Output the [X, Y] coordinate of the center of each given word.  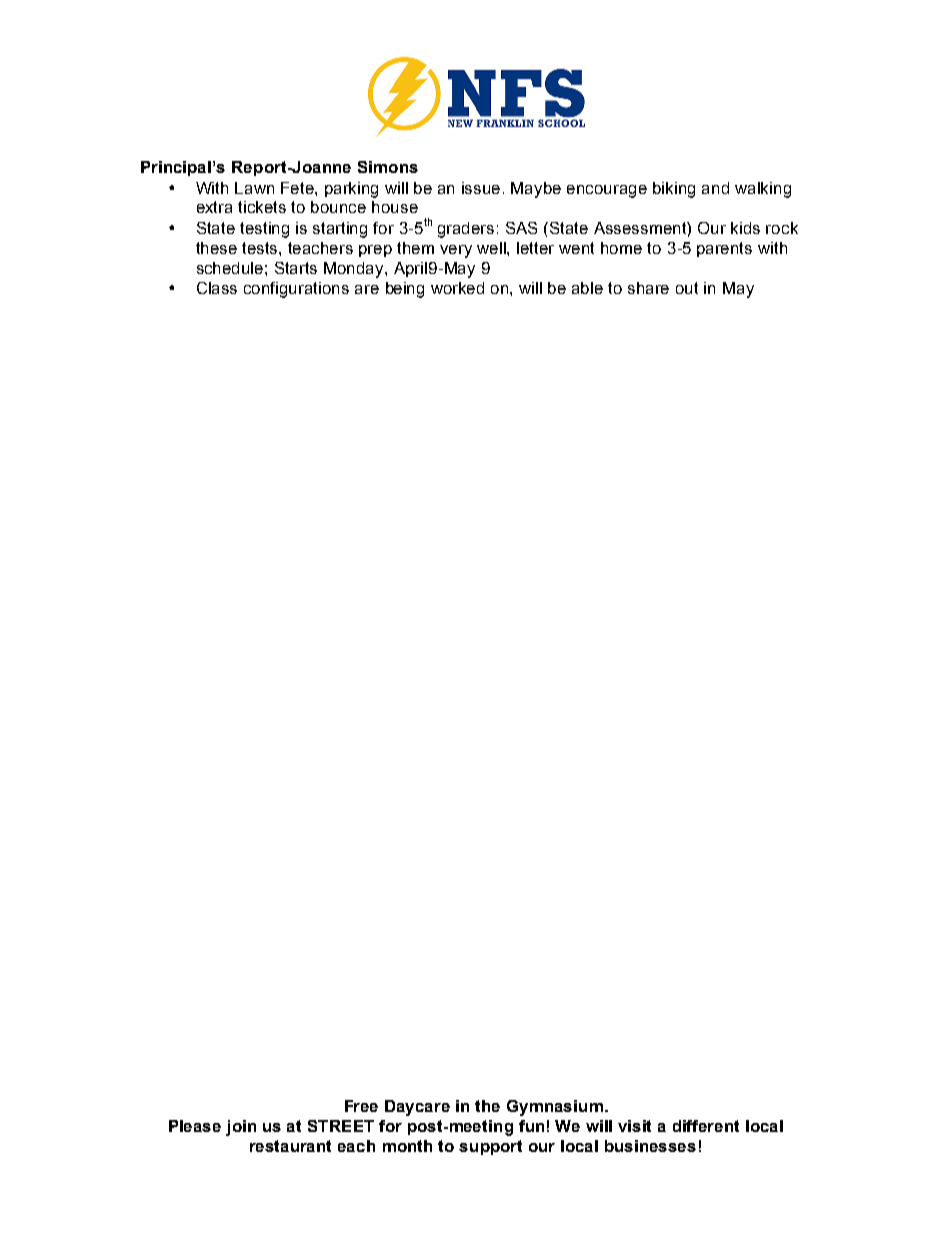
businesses [650, 1146]
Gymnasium [555, 1108]
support [490, 1147]
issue [481, 188]
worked [457, 288]
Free [361, 1106]
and [715, 188]
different [706, 1126]
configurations [296, 290]
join [241, 1128]
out [687, 288]
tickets [262, 207]
